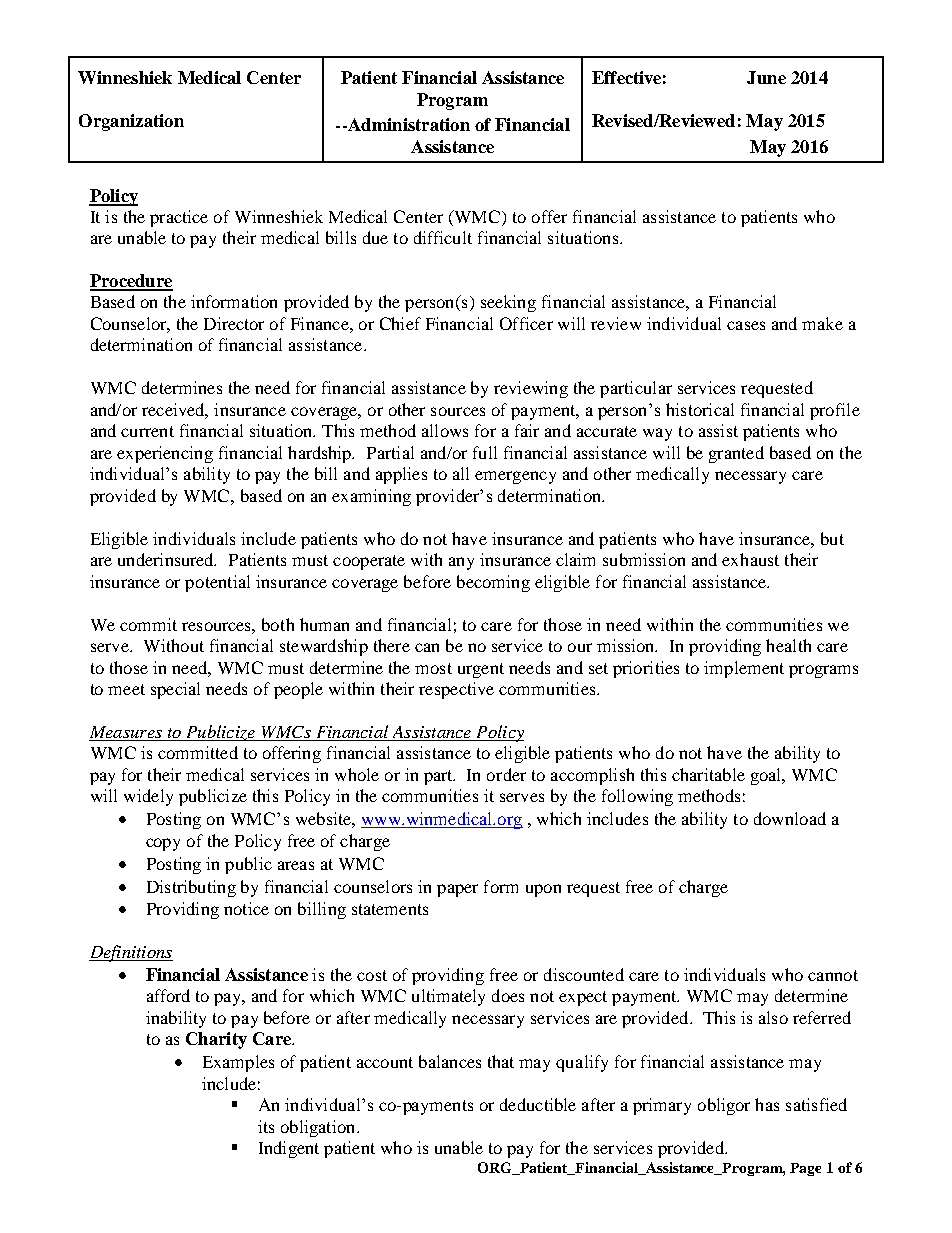 This screenshot has height=1233, width=952. Describe the element at coordinates (246, 908) in the screenshot. I see `notice` at that location.
